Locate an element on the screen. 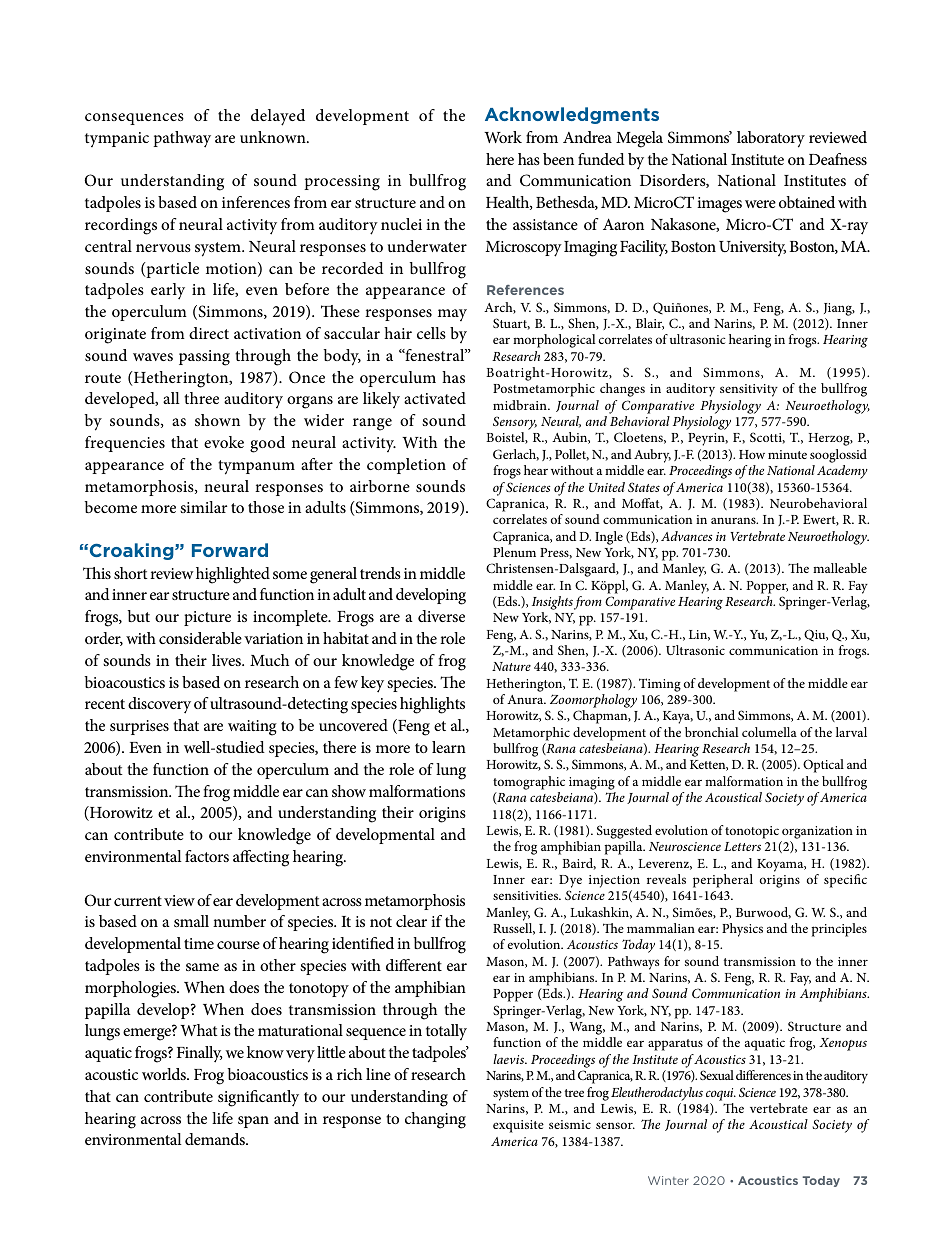  tympanic is located at coordinates (117, 139).
